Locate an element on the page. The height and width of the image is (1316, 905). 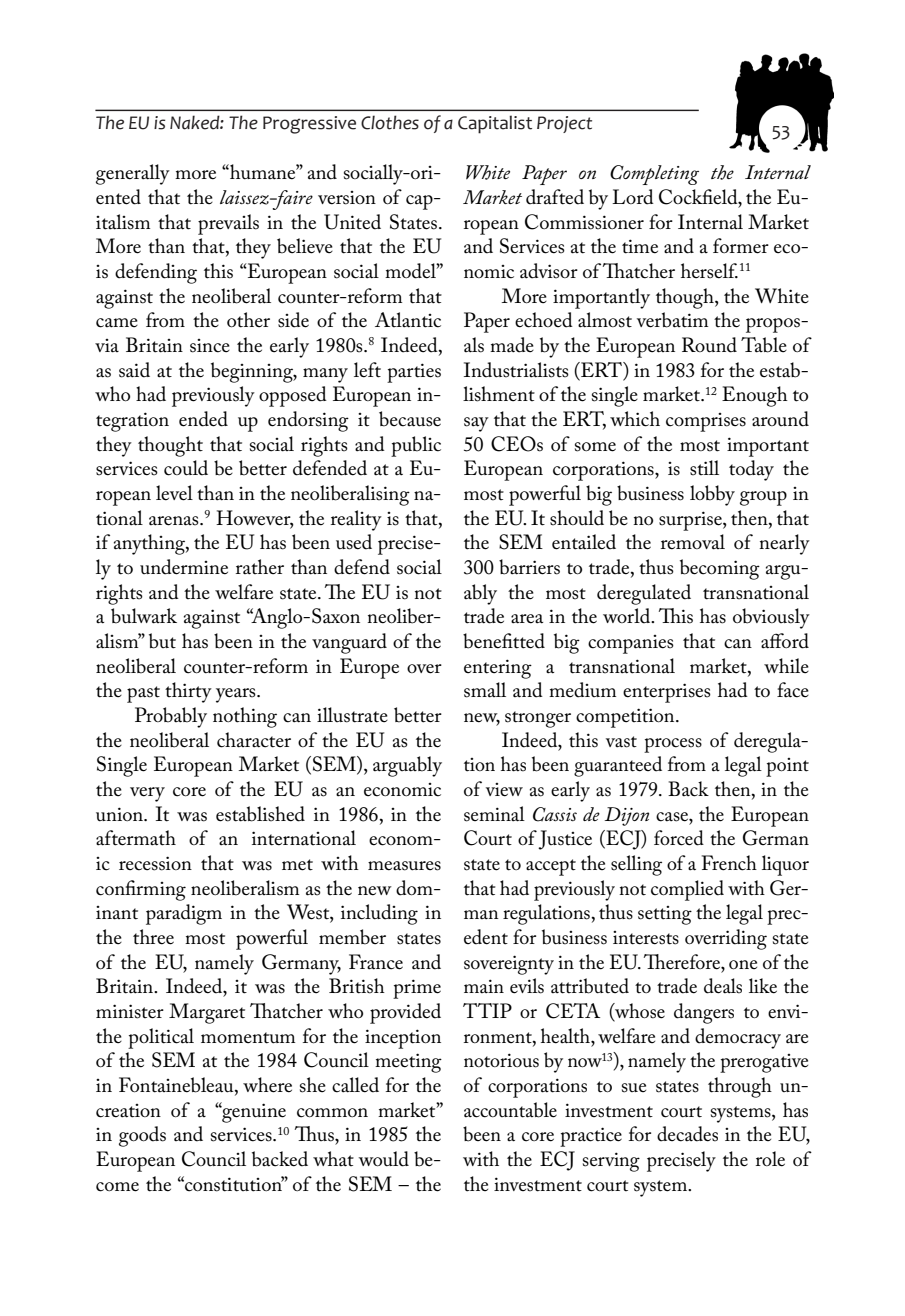
parties is located at coordinates (414, 373).
